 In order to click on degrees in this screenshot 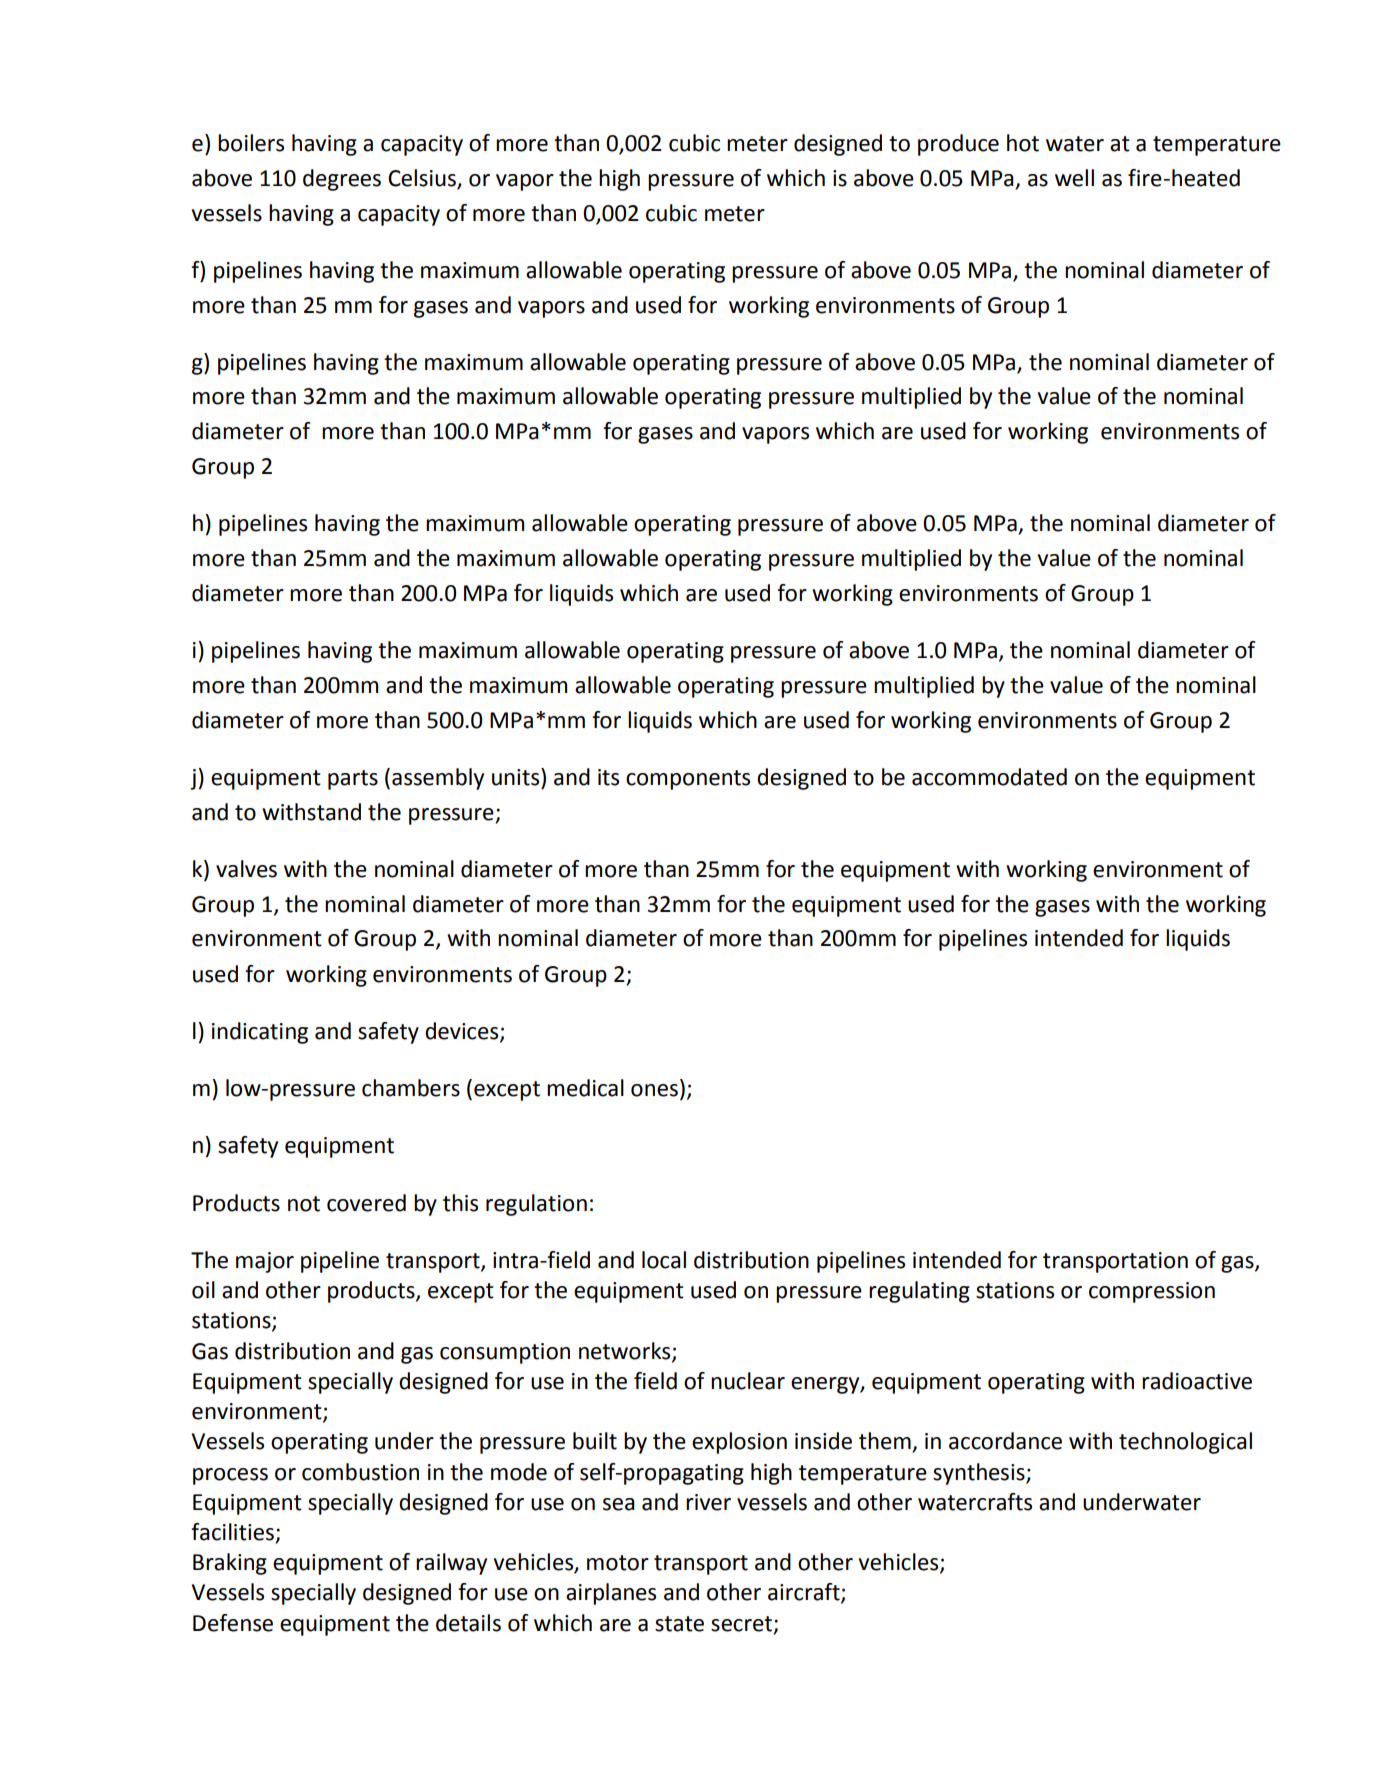, I will do `click(342, 180)`.
